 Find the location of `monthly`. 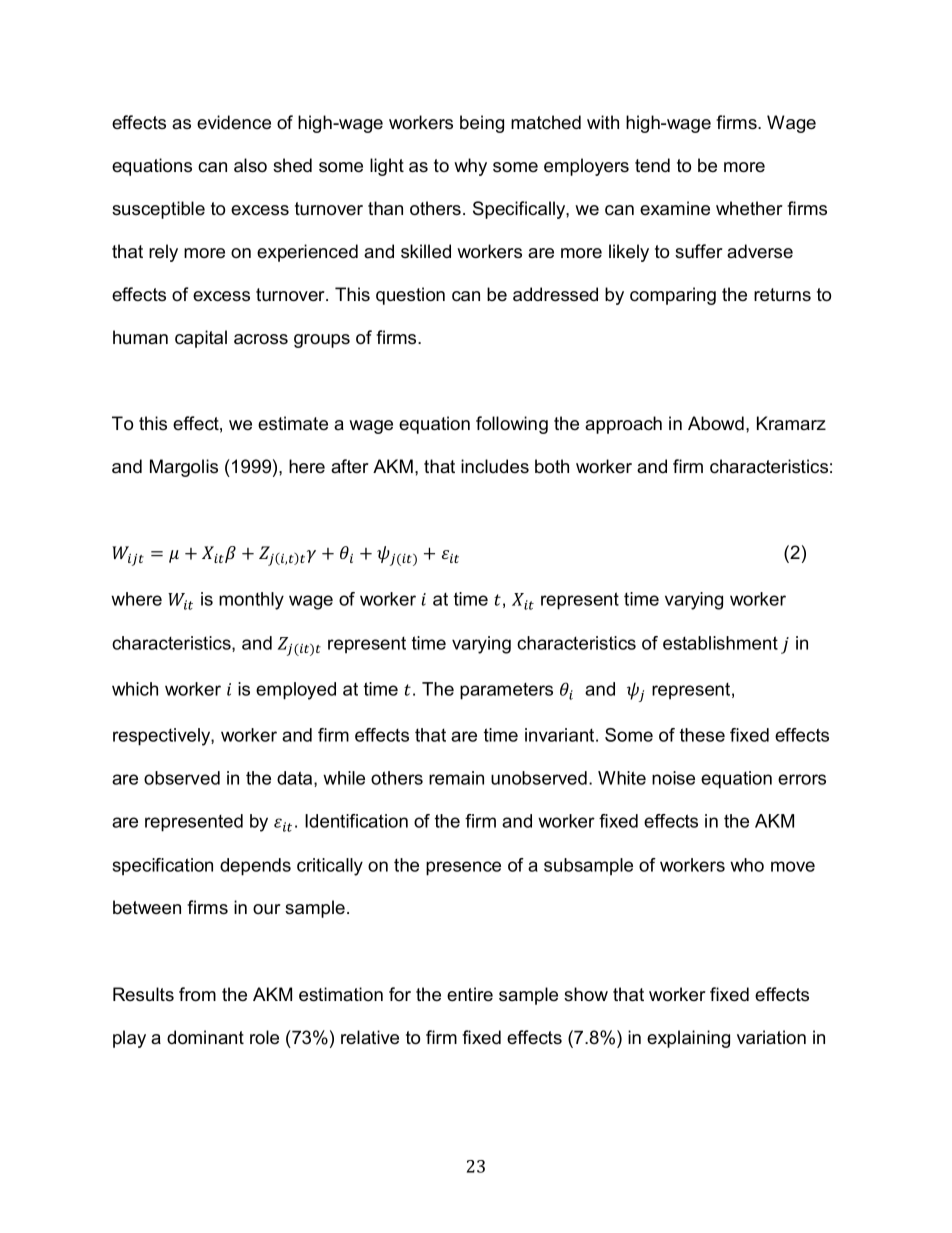

monthly is located at coordinates (251, 601).
